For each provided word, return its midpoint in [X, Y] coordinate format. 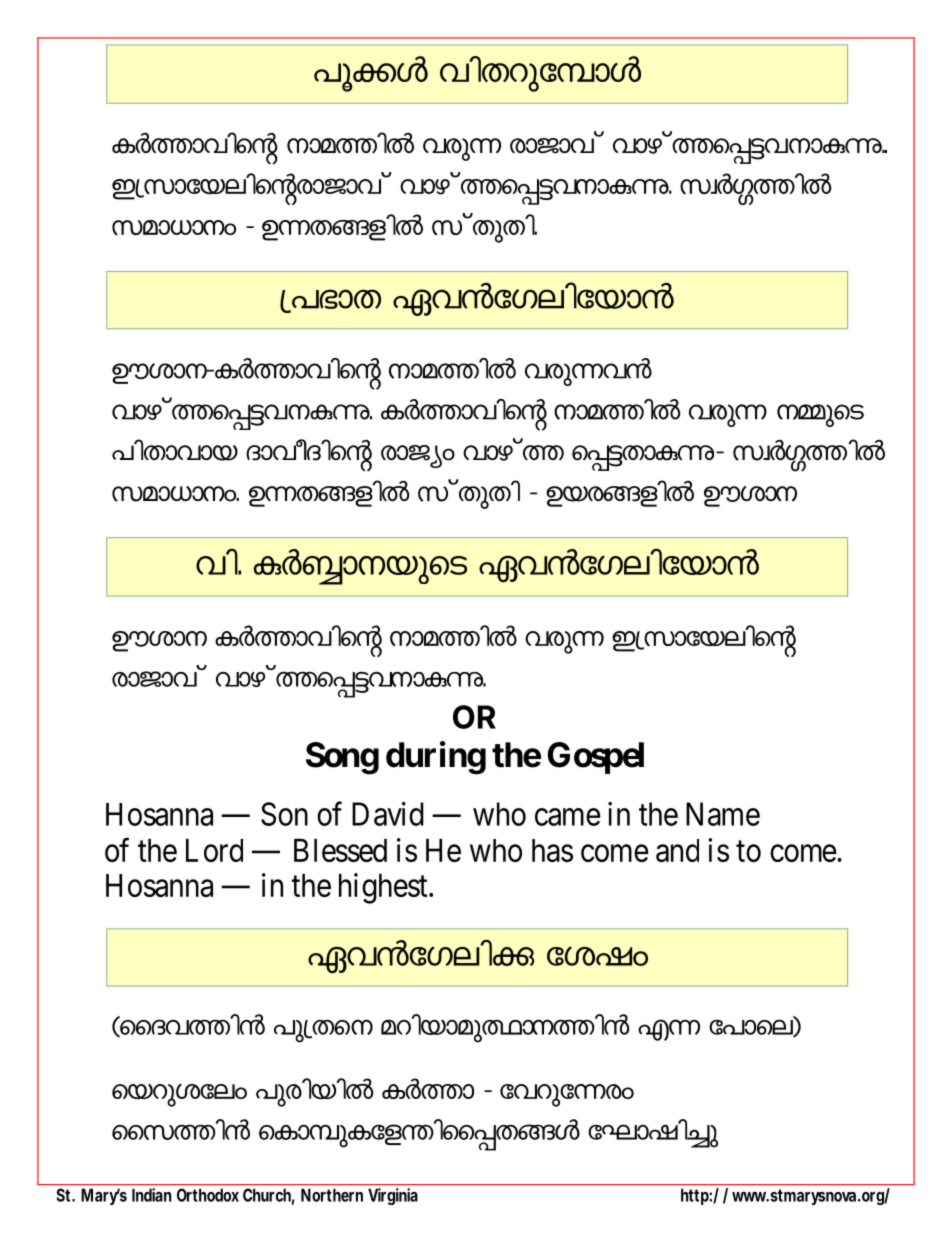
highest [384, 888]
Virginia [393, 1196]
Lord [214, 850]
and [677, 850]
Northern [332, 1195]
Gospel [596, 758]
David [388, 814]
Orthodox [208, 1195]
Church [267, 1195]
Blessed [340, 850]
